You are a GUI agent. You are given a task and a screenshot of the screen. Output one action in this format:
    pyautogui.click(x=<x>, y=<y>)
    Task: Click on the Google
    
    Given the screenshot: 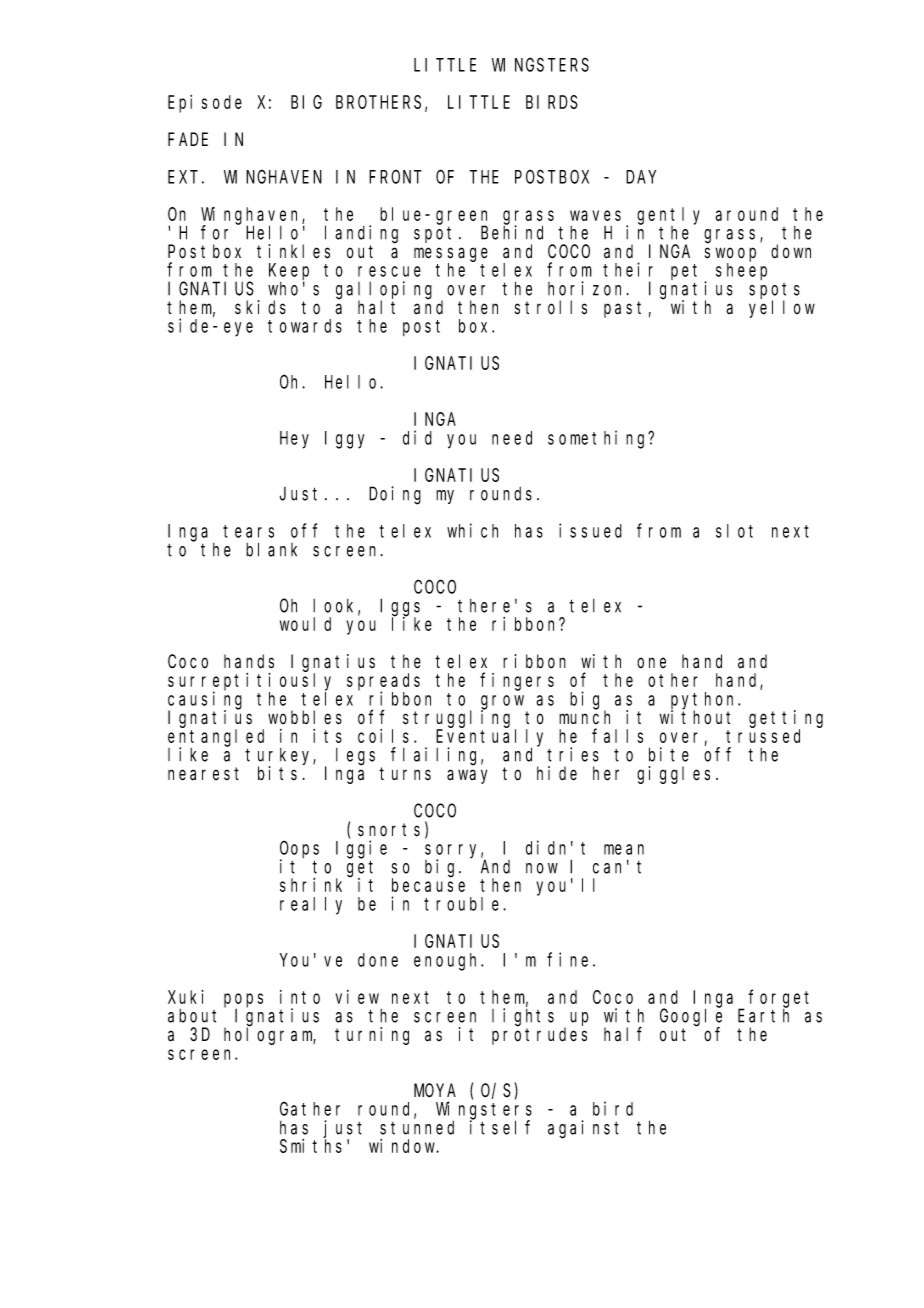 What is the action you would take?
    pyautogui.click(x=691, y=1018)
